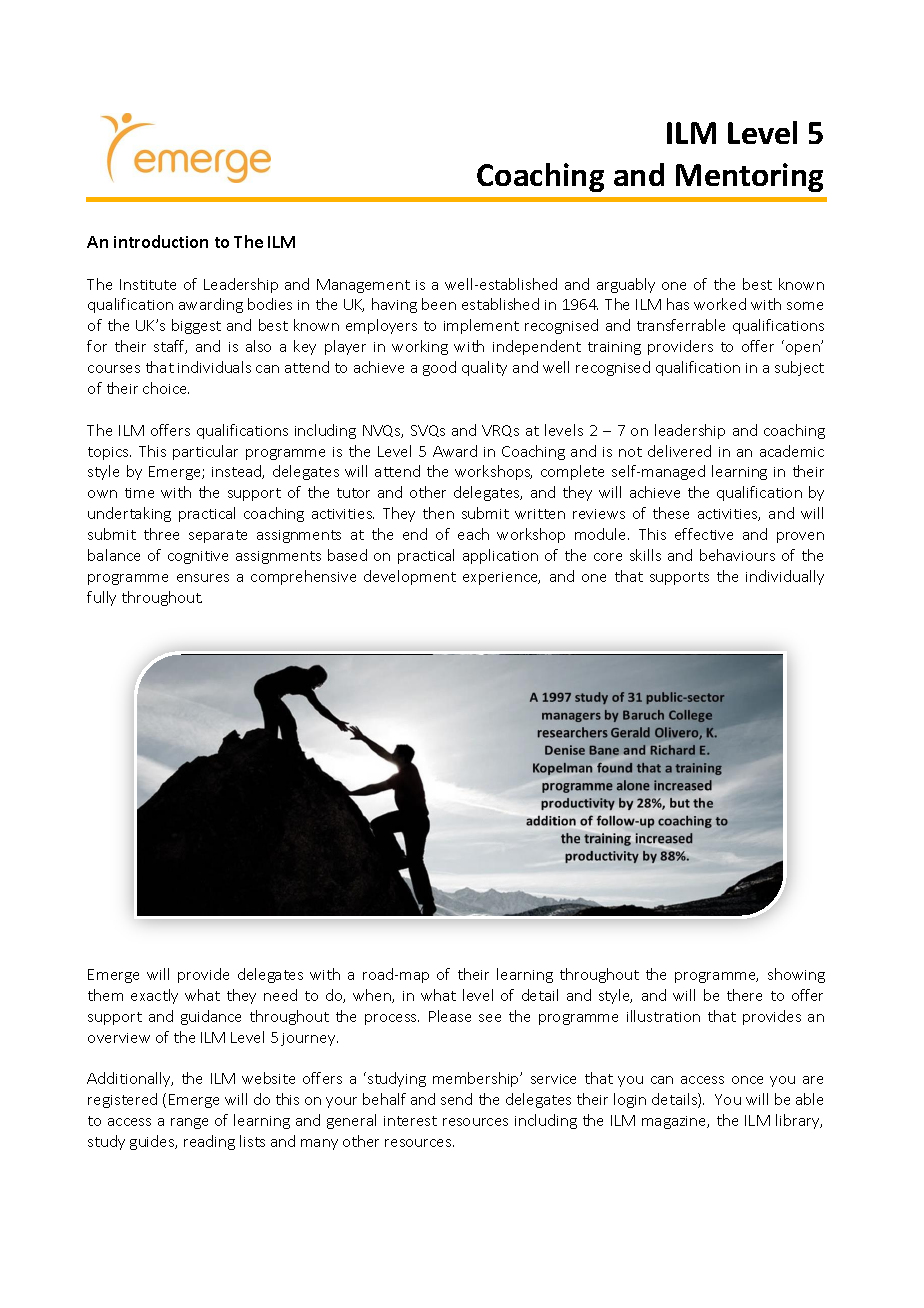 This screenshot has width=924, height=1308. I want to click on there, so click(744, 995).
